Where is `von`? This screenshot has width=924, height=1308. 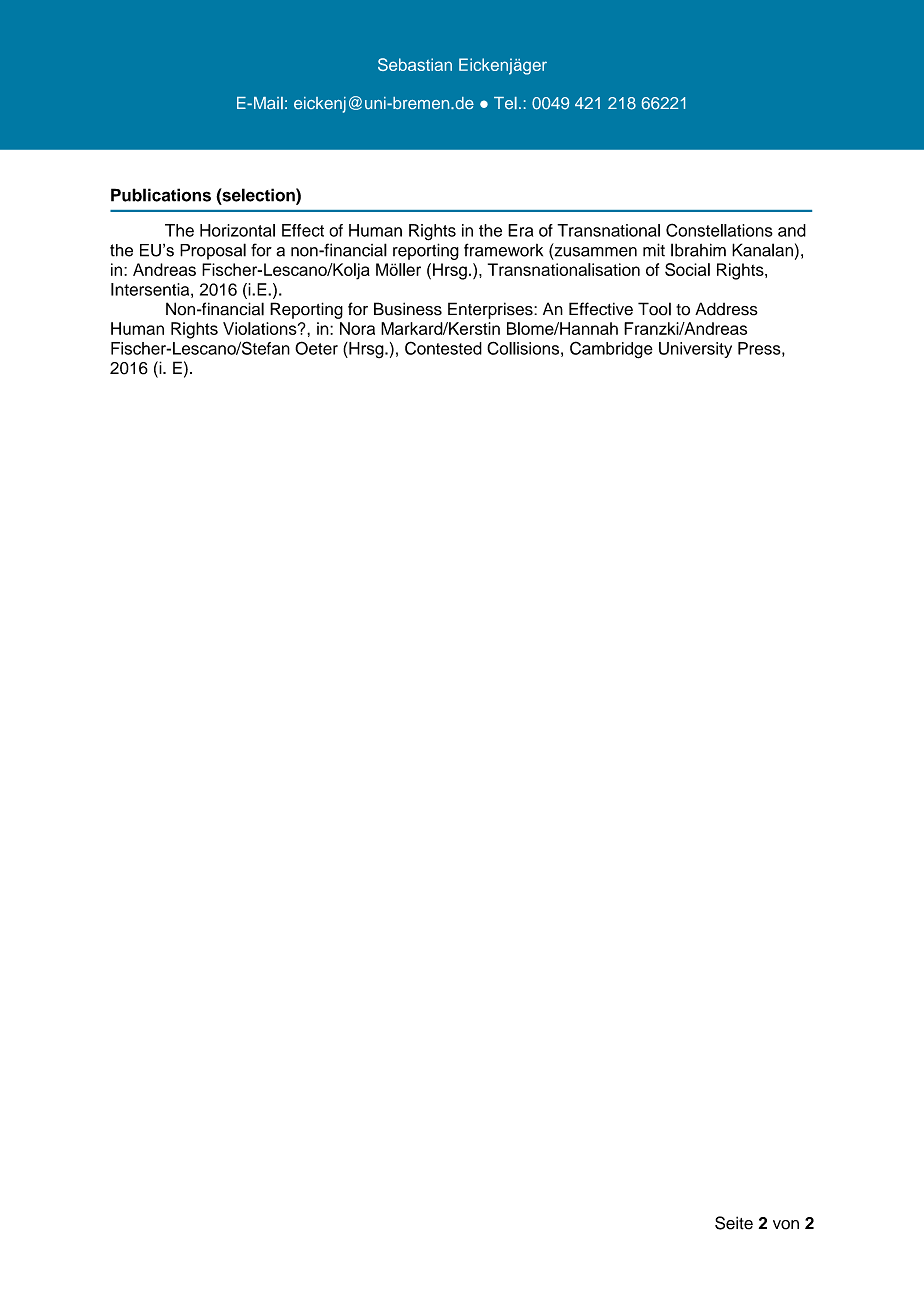
von is located at coordinates (786, 1225).
